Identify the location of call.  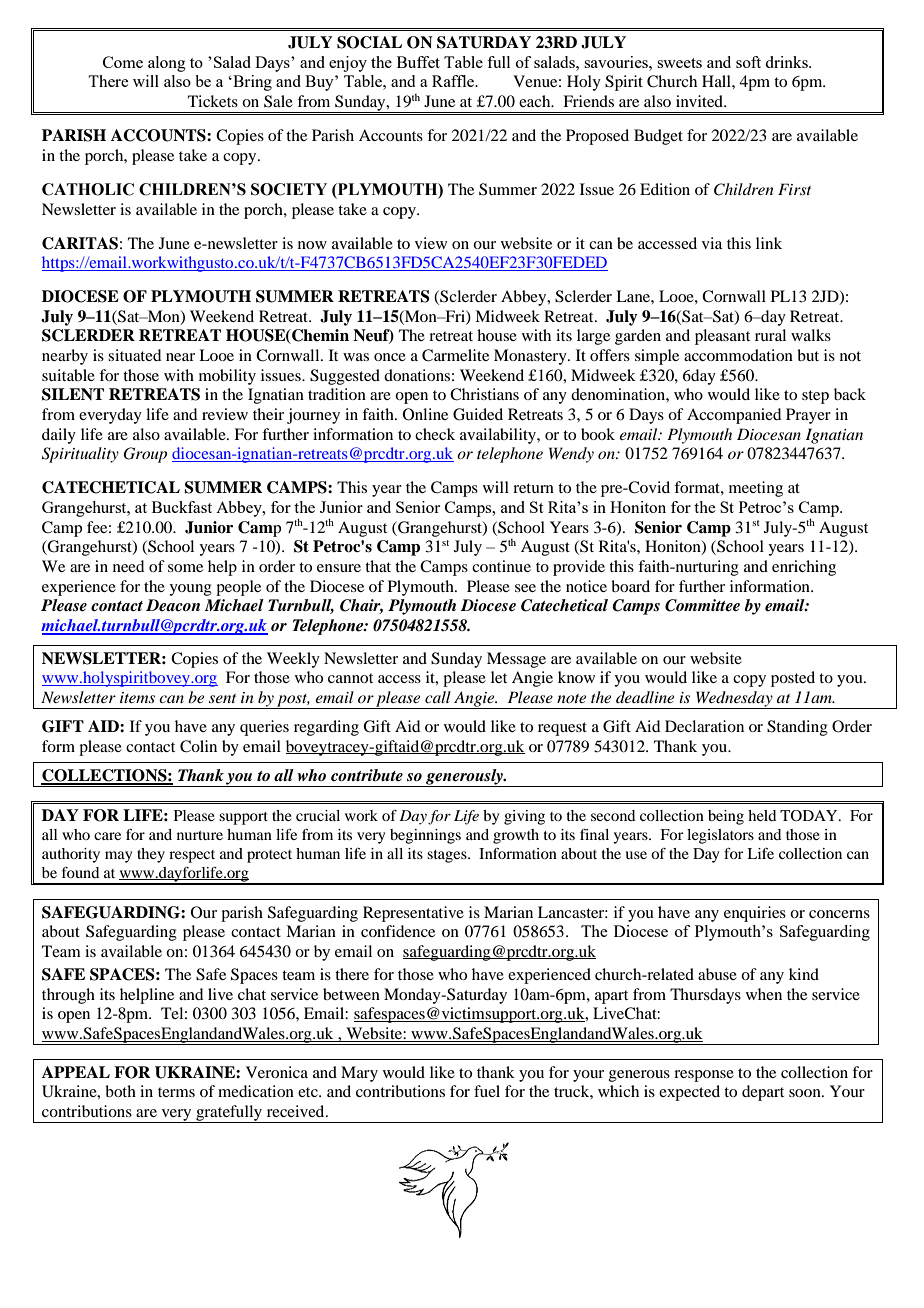
(438, 697).
